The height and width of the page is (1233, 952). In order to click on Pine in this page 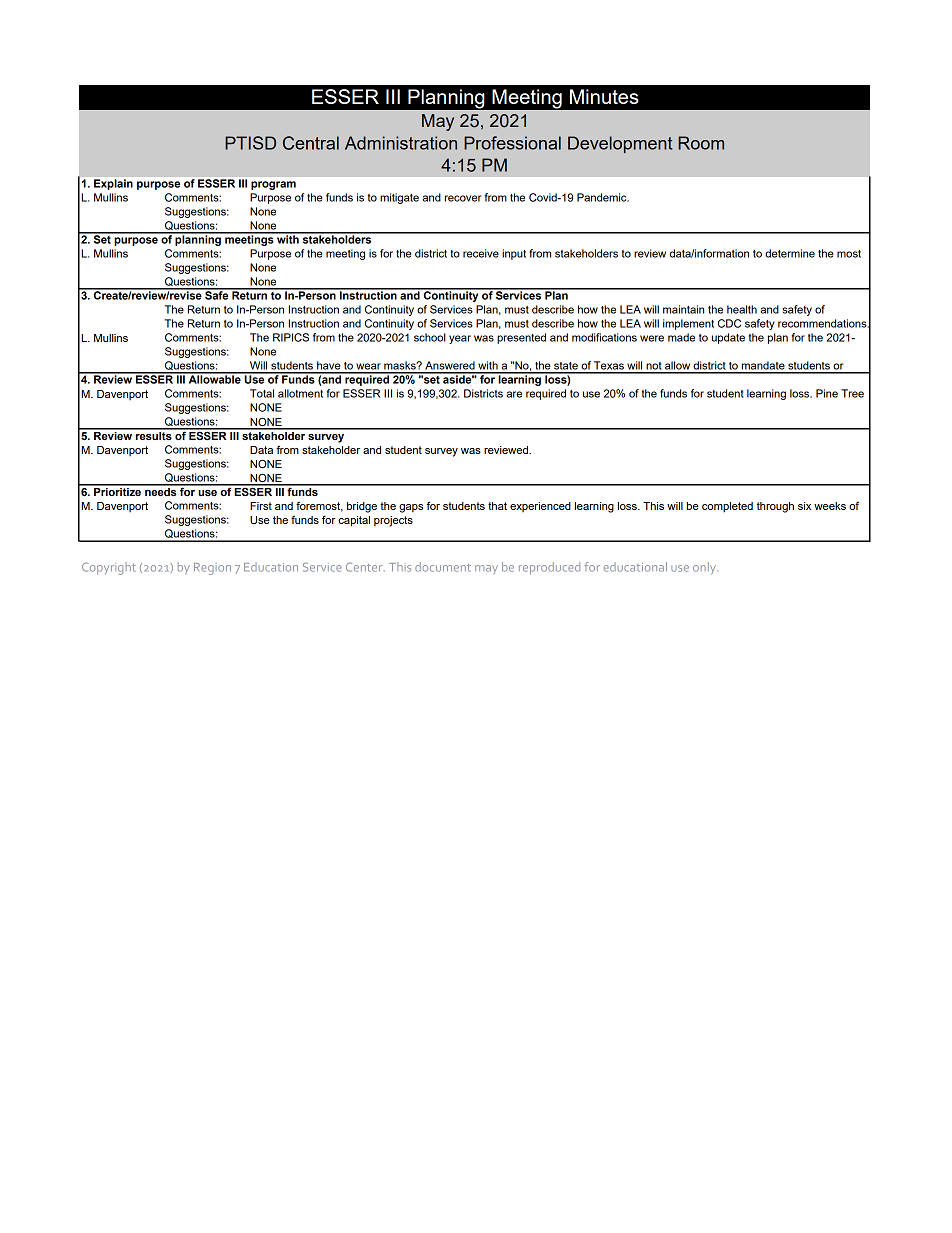, I will do `click(827, 393)`.
